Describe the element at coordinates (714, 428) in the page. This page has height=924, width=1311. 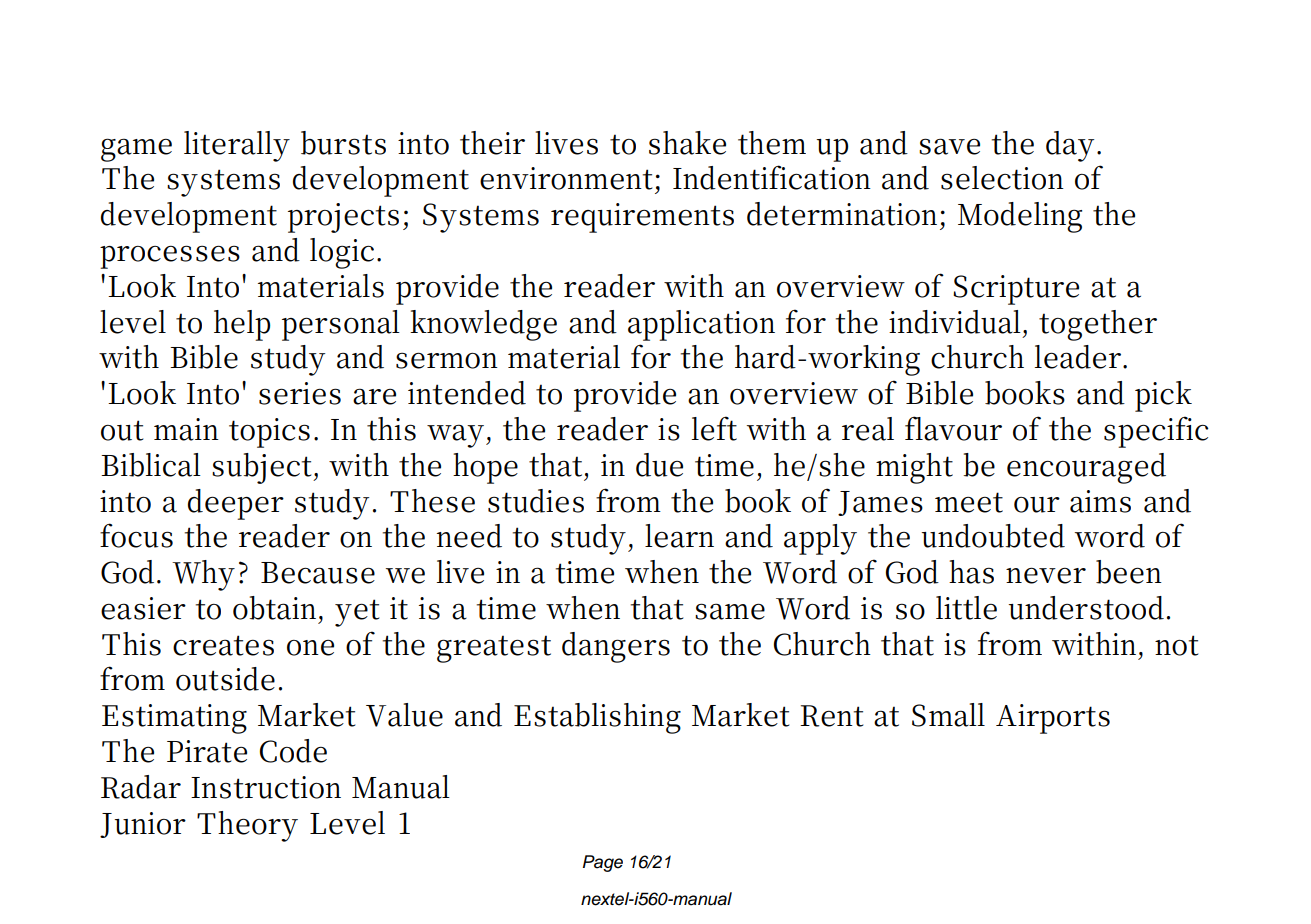
I see `left` at that location.
